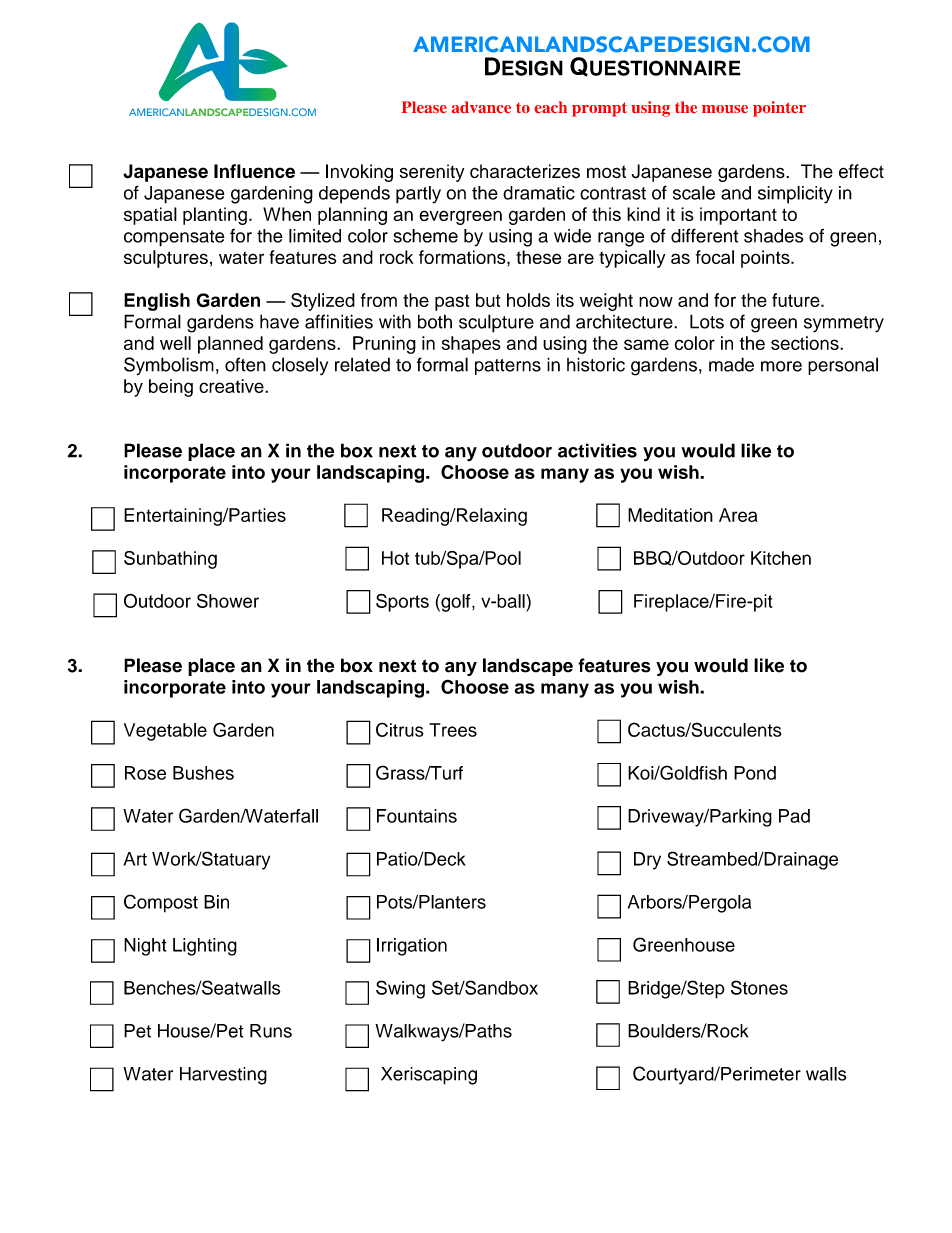 The height and width of the screenshot is (1233, 952). Describe the element at coordinates (481, 107) in the screenshot. I see `advance` at that location.
